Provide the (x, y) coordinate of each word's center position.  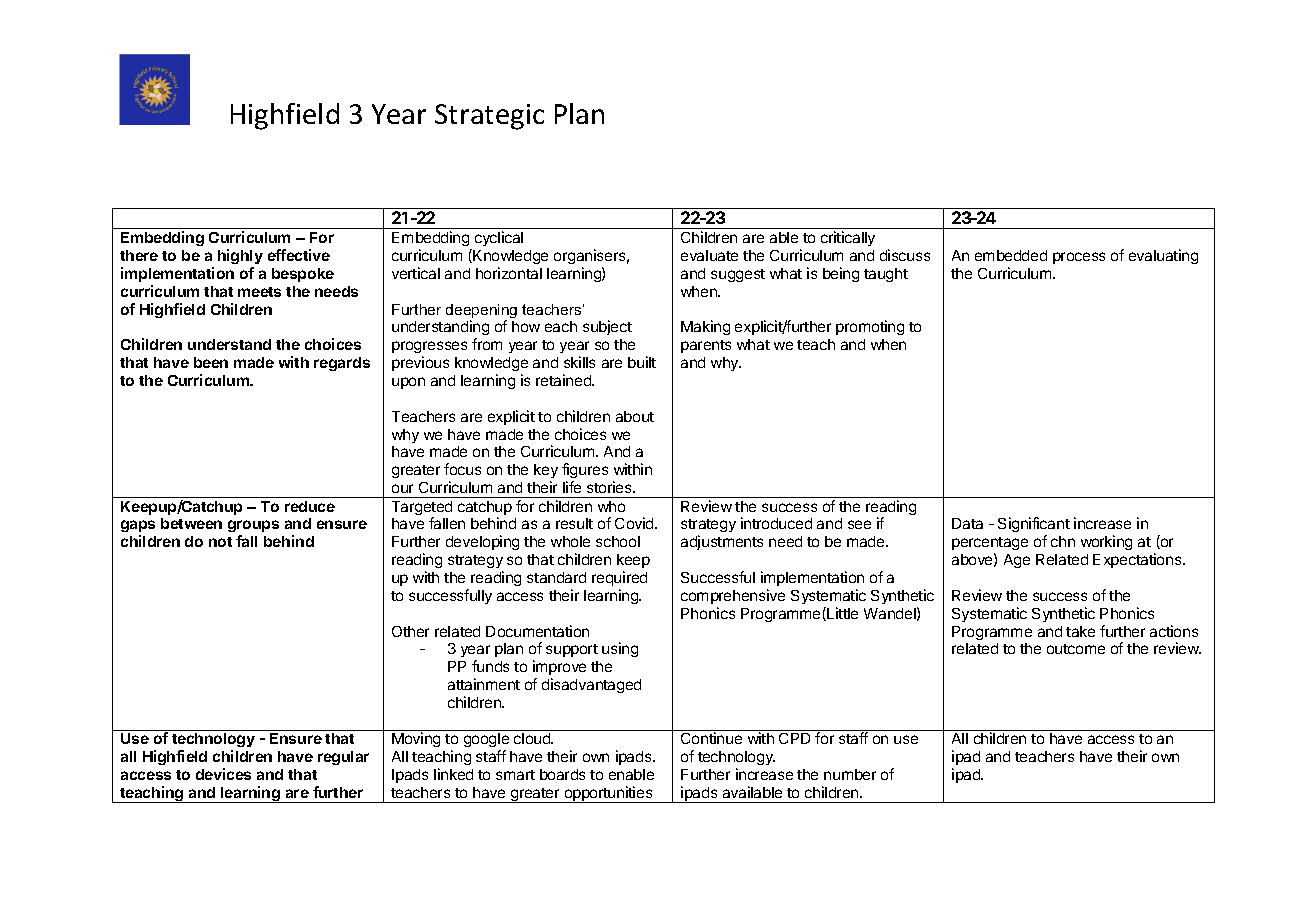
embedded (1011, 255)
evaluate (709, 255)
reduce (310, 506)
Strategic (489, 117)
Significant (1034, 526)
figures (585, 470)
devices (223, 774)
